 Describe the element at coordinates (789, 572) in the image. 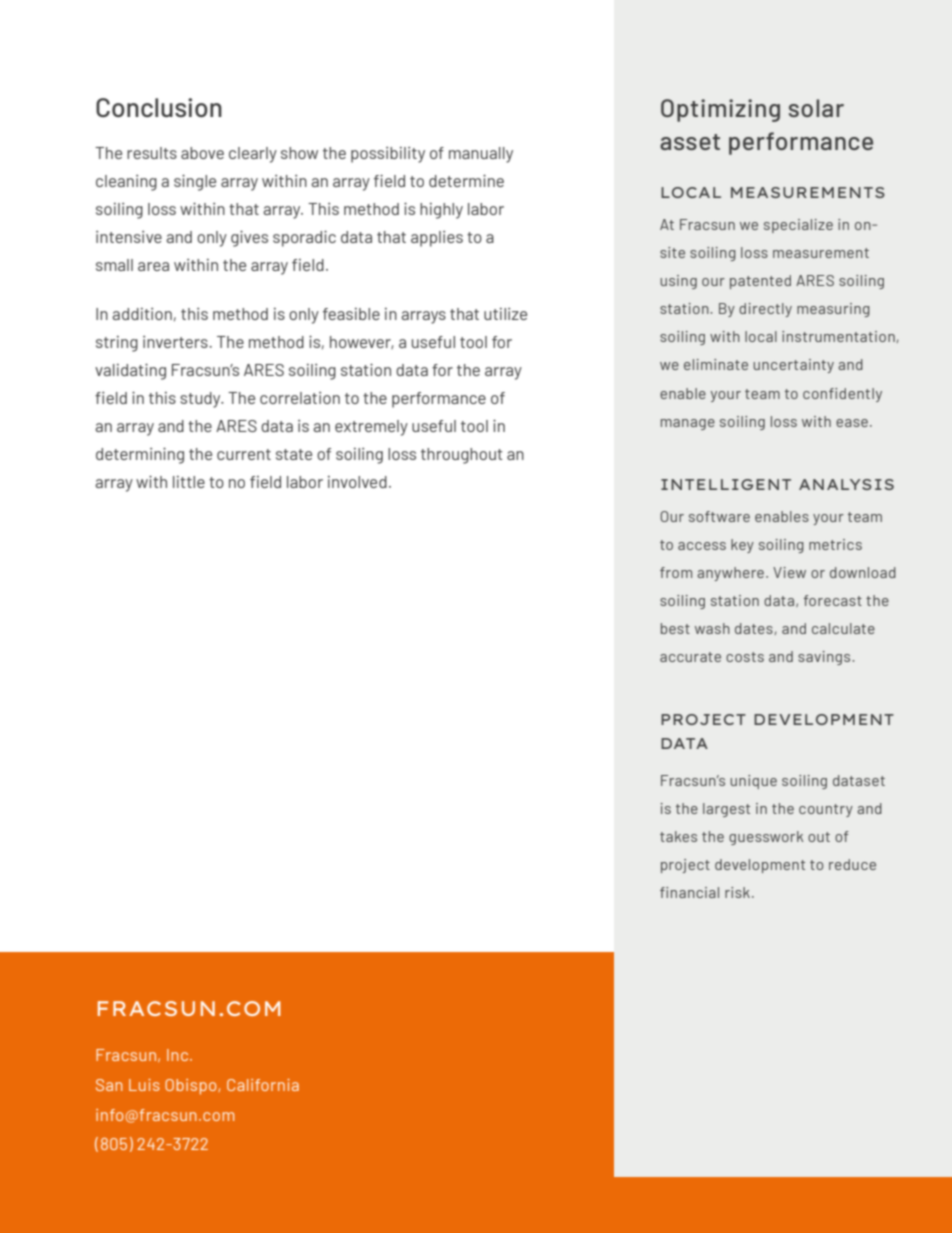

I see `View` at that location.
